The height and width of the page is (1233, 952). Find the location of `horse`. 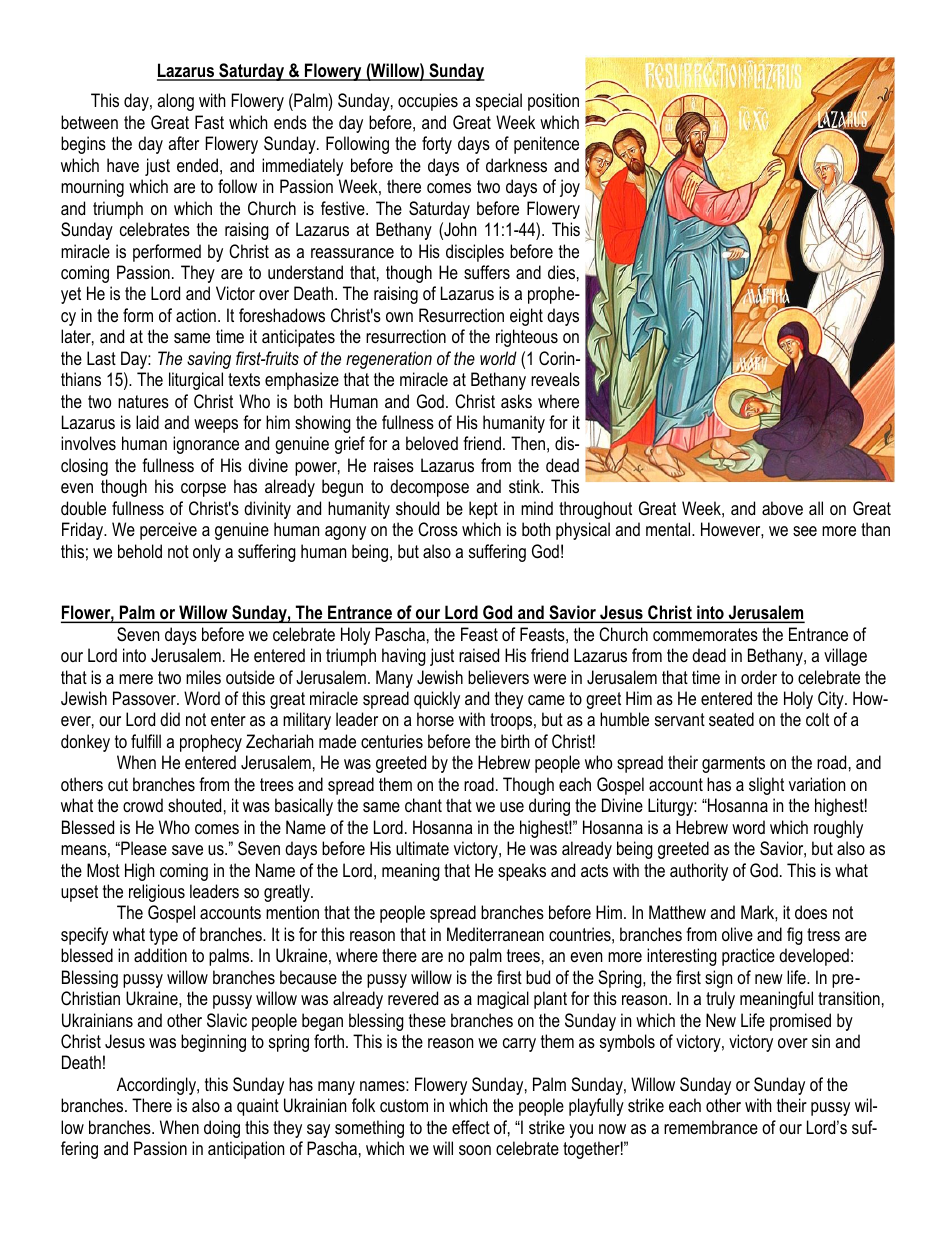

horse is located at coordinates (435, 719).
